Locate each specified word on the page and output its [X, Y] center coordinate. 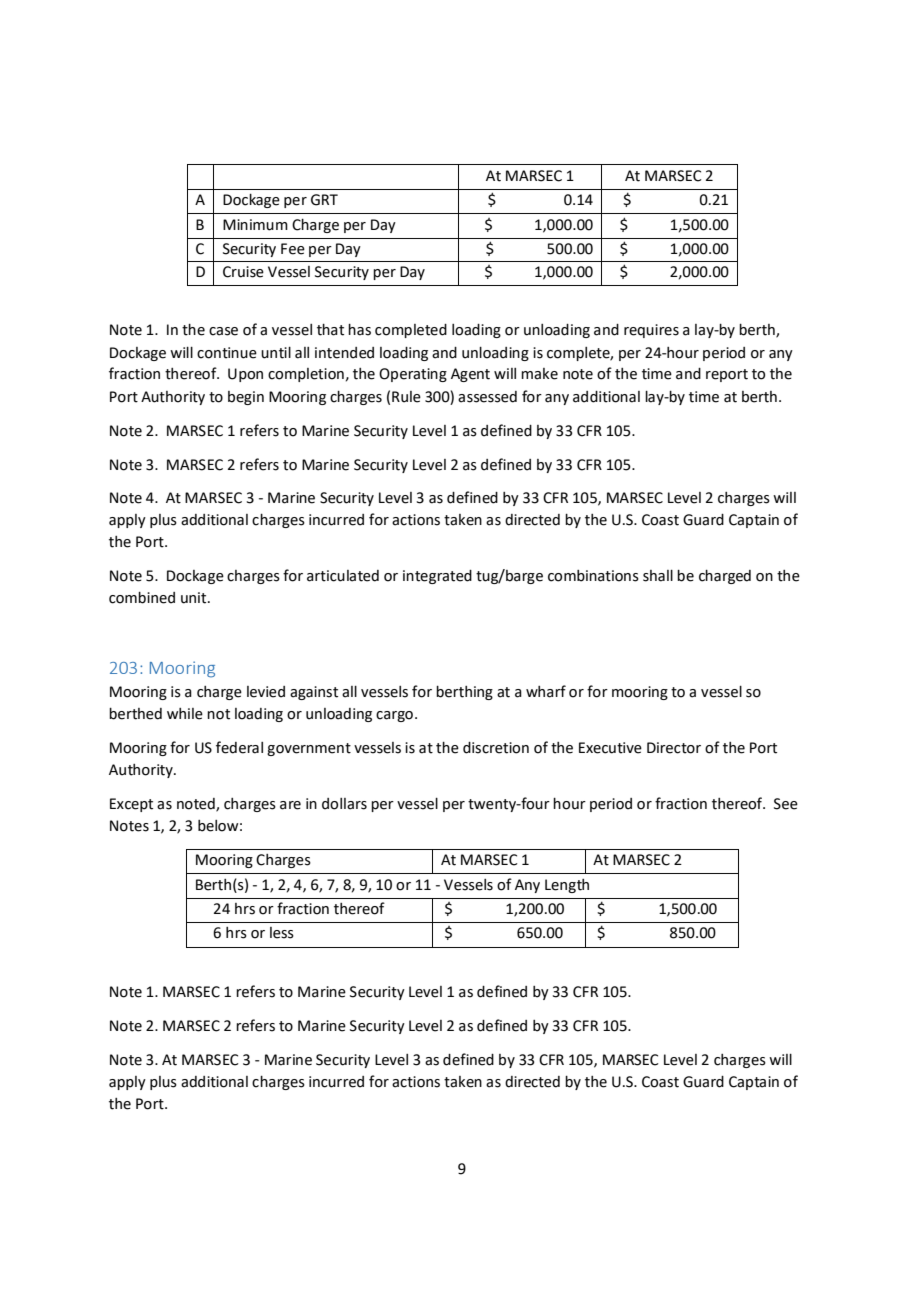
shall [658, 576]
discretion [496, 748]
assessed [487, 397]
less [282, 933]
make [539, 374]
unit [195, 598]
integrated [437, 577]
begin [246, 398]
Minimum [255, 225]
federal [239, 747]
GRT [324, 200]
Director [674, 748]
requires [651, 331]
